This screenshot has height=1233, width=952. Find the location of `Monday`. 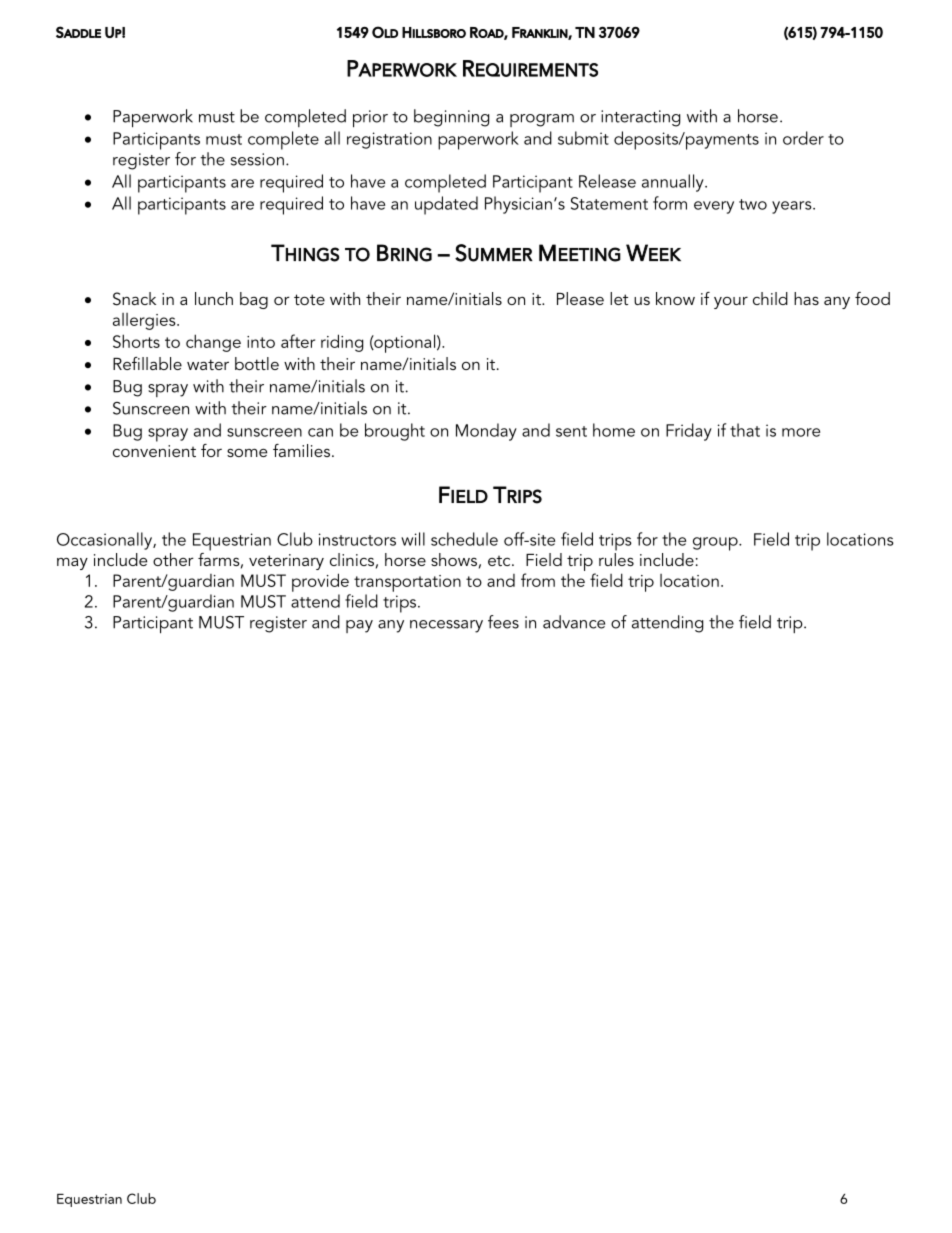

Monday is located at coordinates (486, 432).
